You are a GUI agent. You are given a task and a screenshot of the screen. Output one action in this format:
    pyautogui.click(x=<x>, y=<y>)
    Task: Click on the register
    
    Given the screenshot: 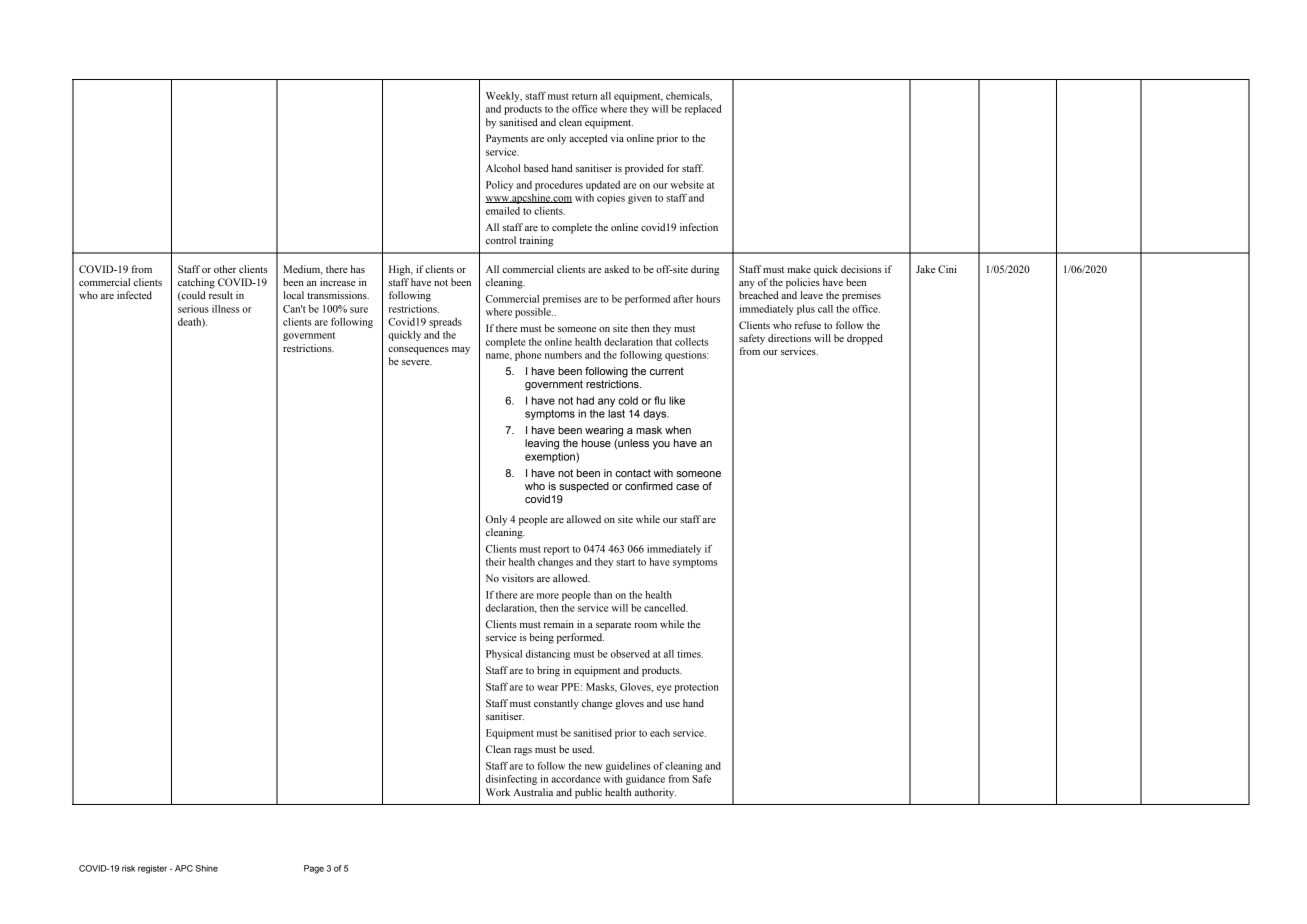 What is the action you would take?
    pyautogui.click(x=152, y=869)
